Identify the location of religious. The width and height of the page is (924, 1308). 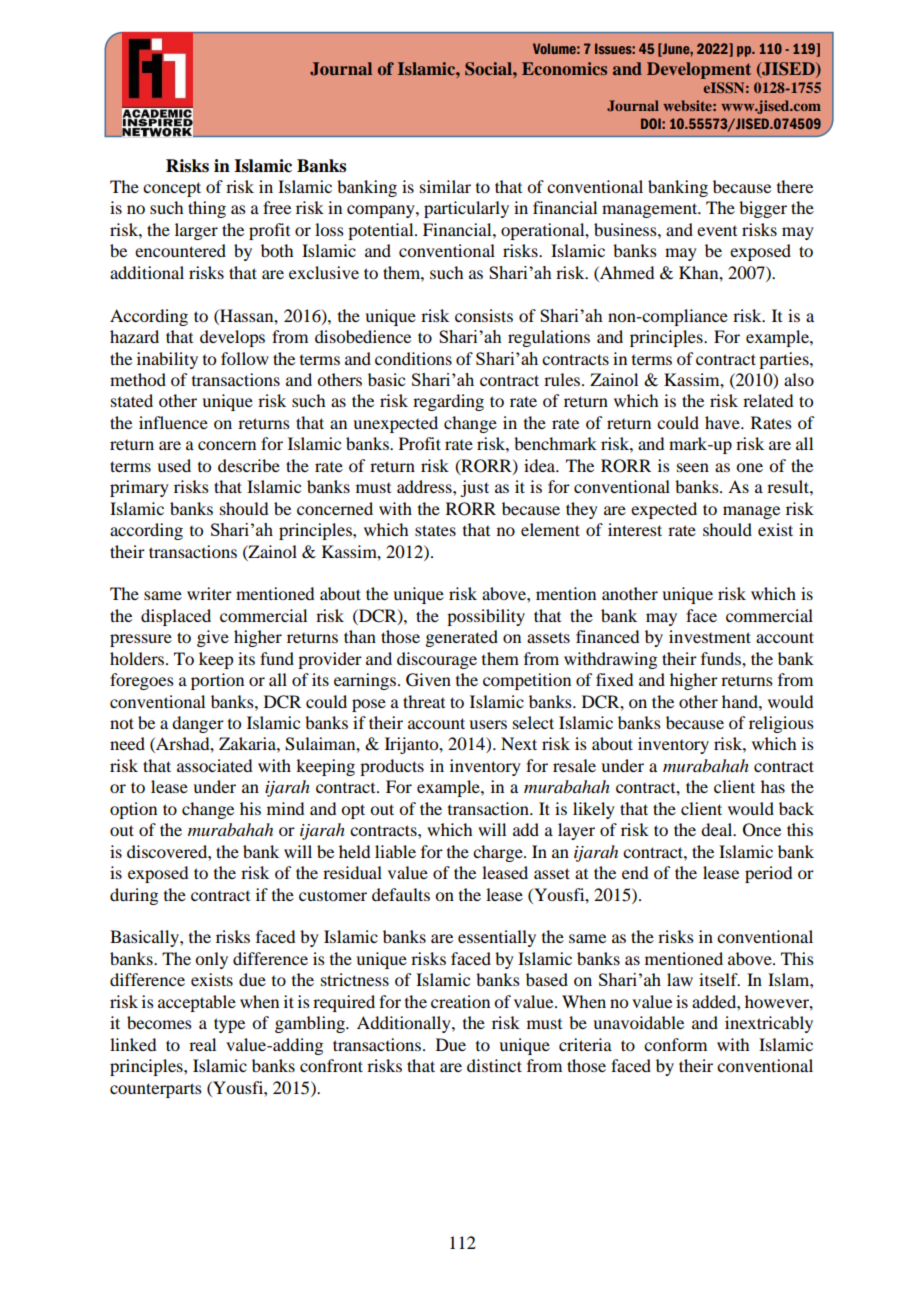
(781, 724).
